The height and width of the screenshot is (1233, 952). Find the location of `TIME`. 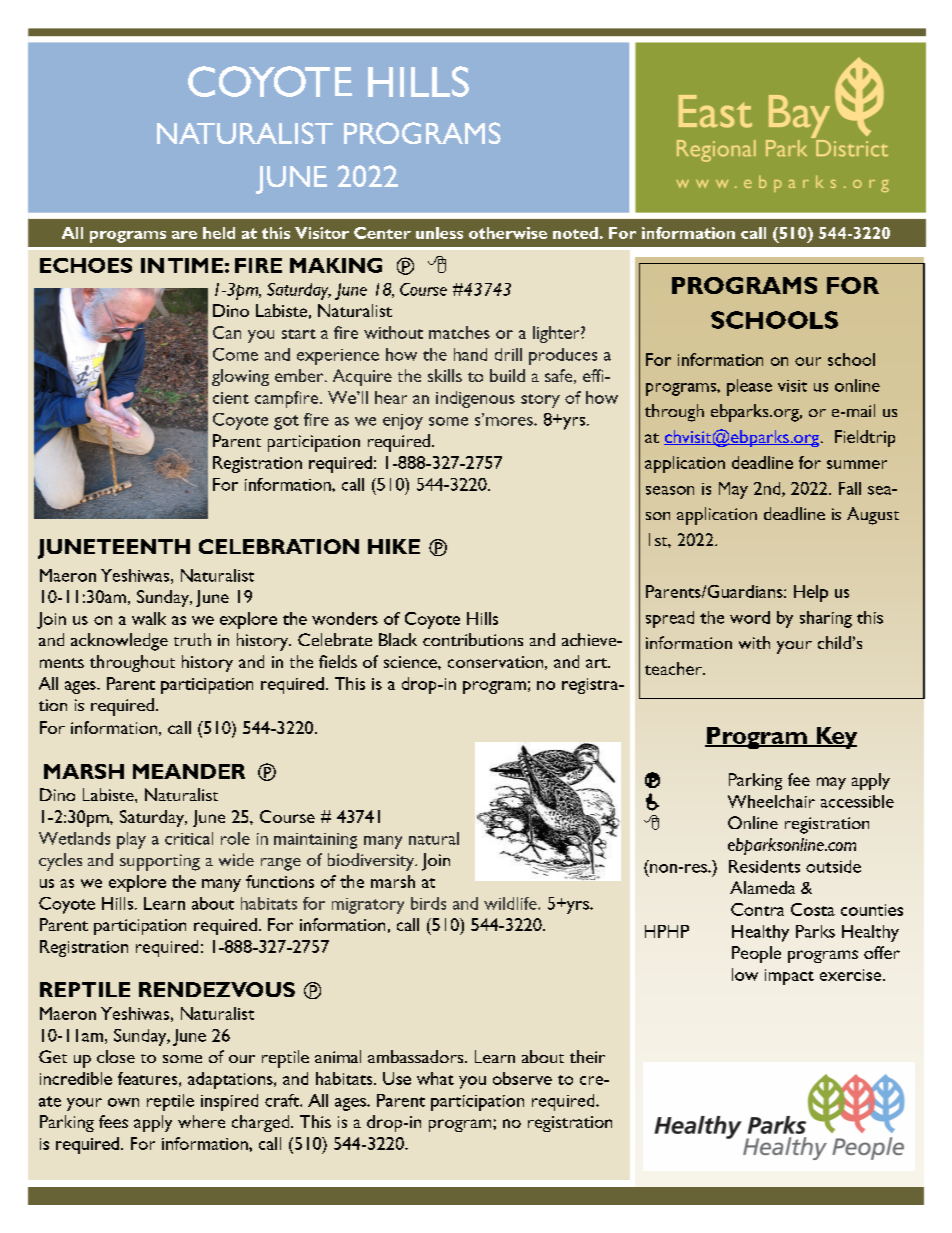

TIME is located at coordinates (195, 265).
